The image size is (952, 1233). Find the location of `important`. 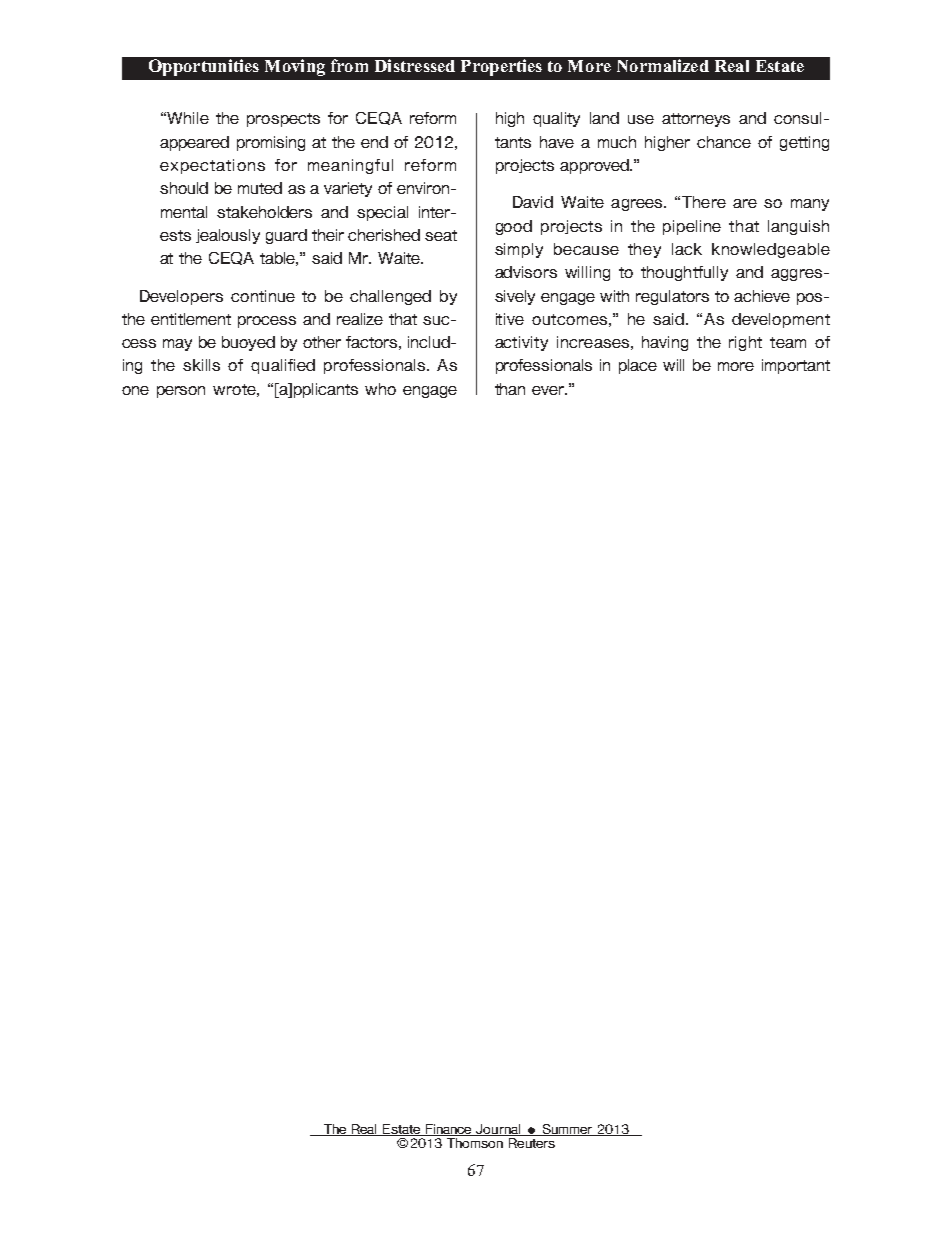

important is located at coordinates (796, 366).
